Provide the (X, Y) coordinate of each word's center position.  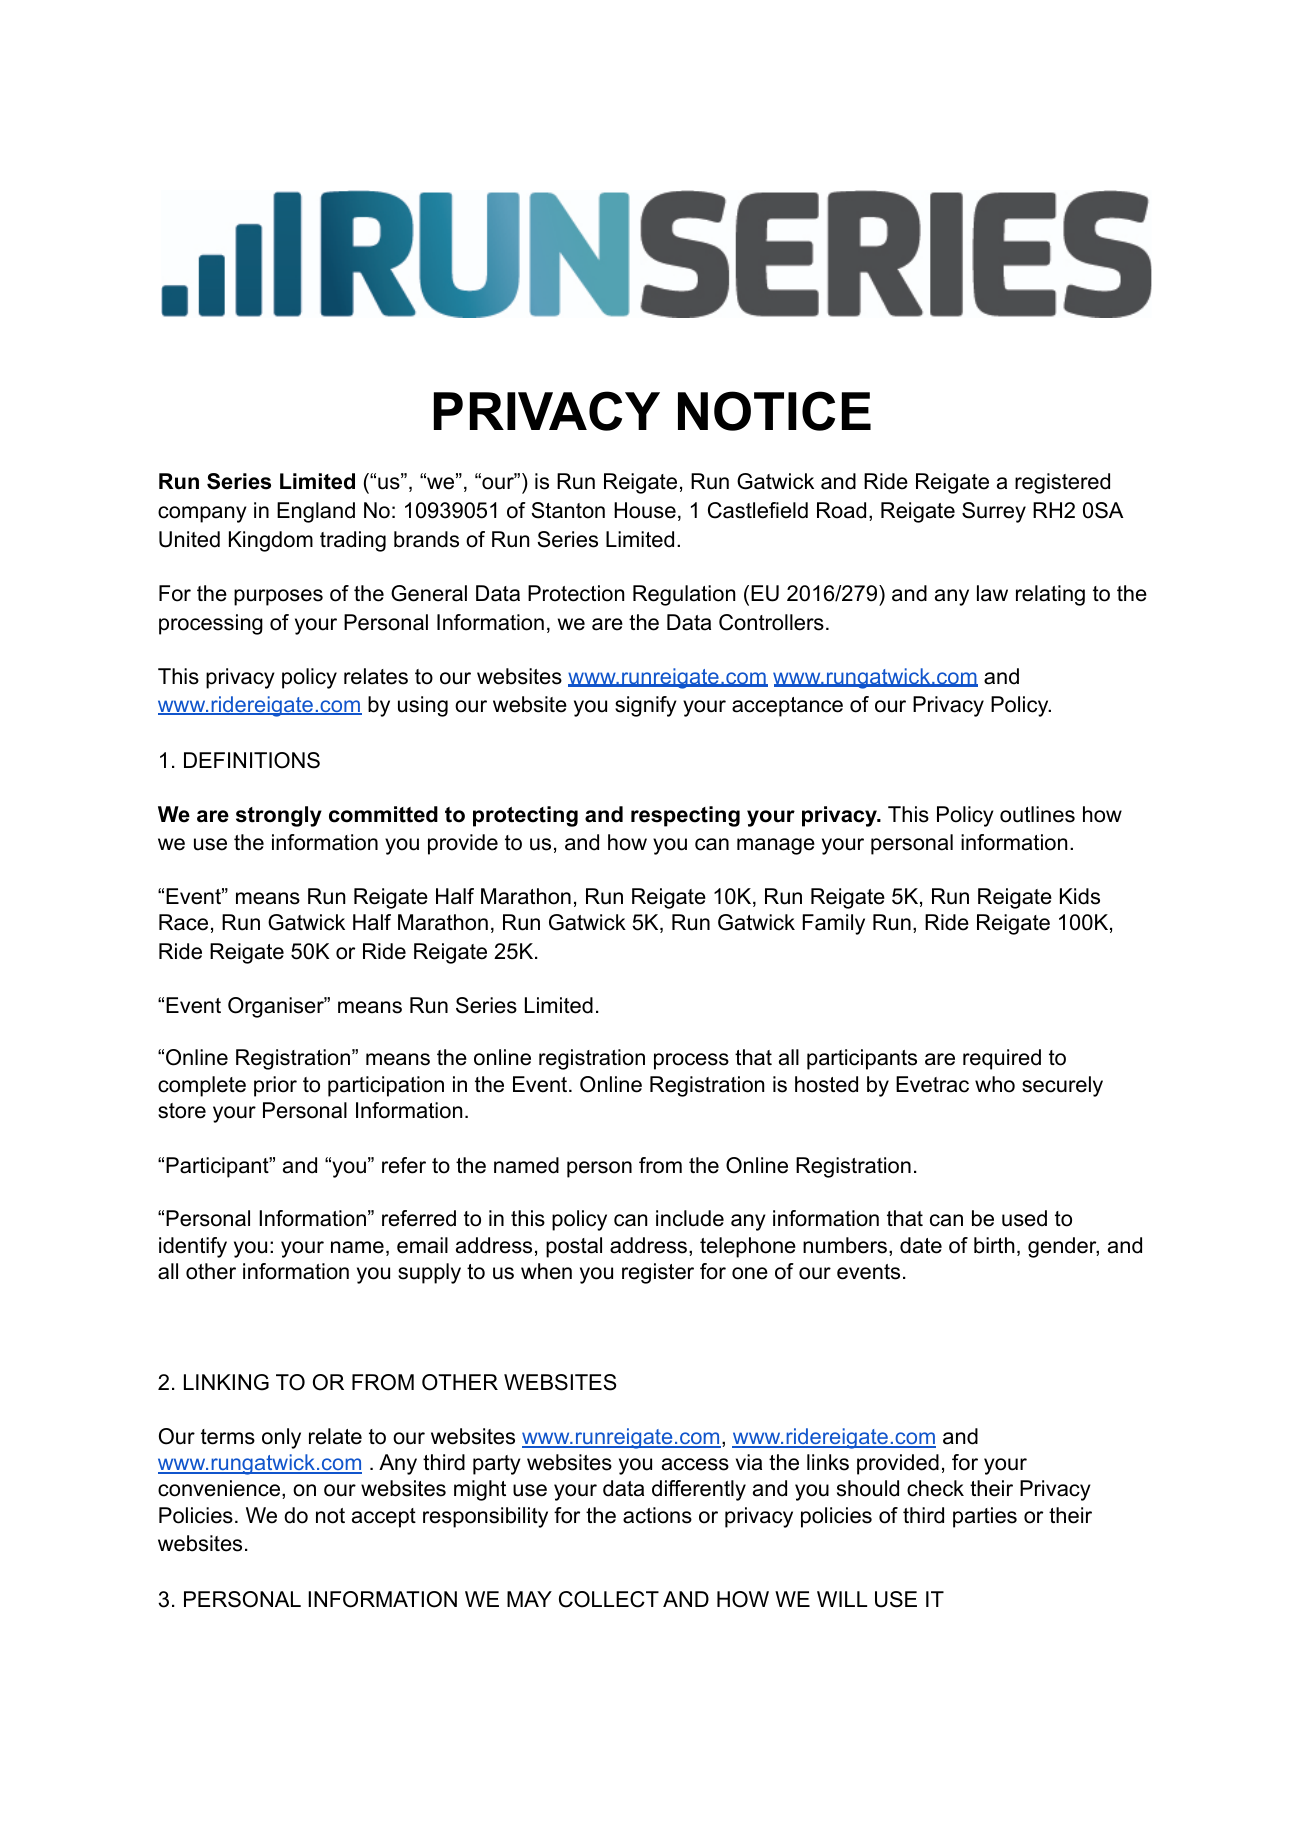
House (645, 510)
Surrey (994, 512)
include (690, 1218)
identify (193, 1247)
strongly (279, 816)
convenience (220, 1489)
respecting (685, 816)
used (1024, 1218)
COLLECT (609, 1599)
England (316, 512)
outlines (1037, 814)
